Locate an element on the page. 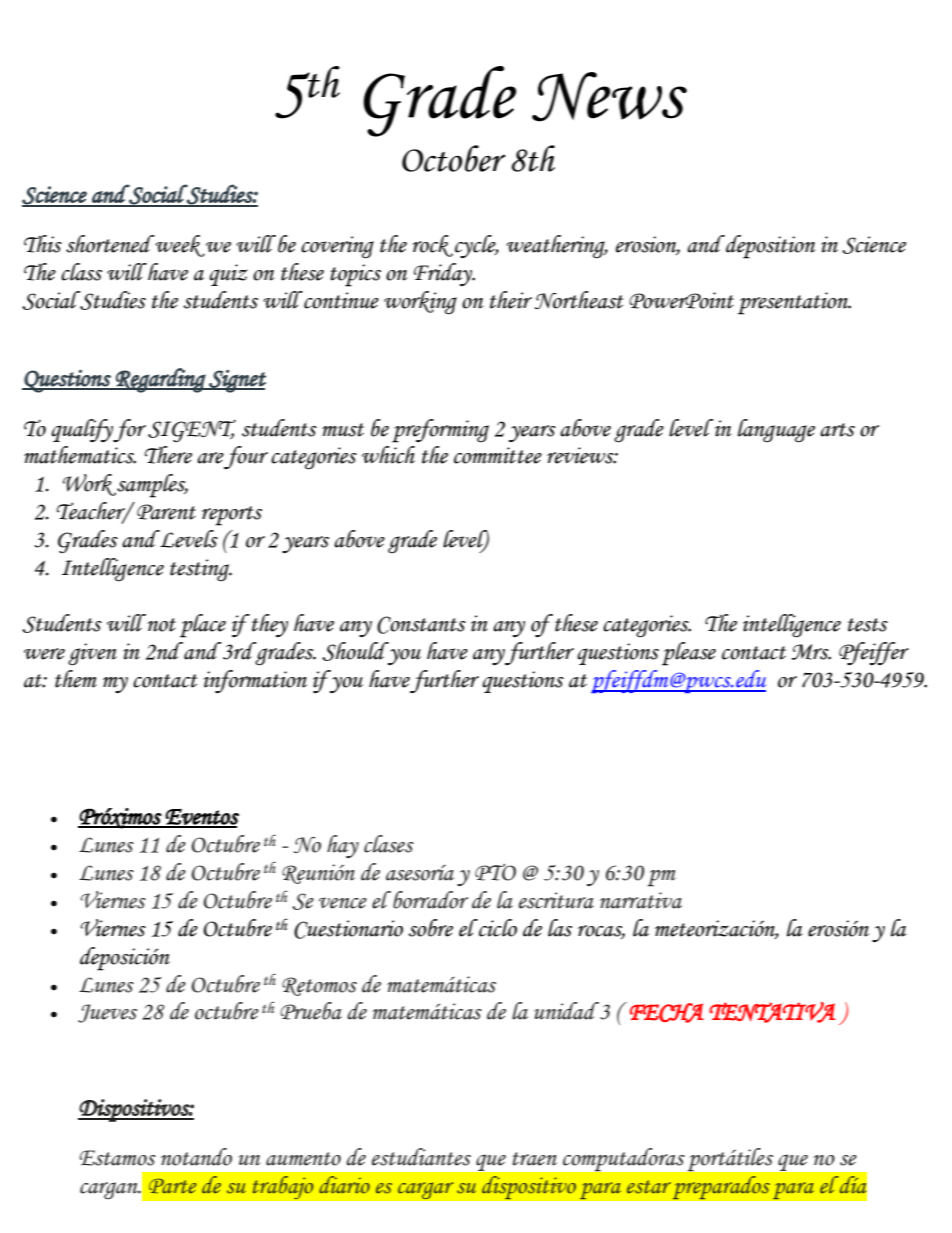 The height and width of the document is (1233, 952). Mrs is located at coordinates (811, 652).
